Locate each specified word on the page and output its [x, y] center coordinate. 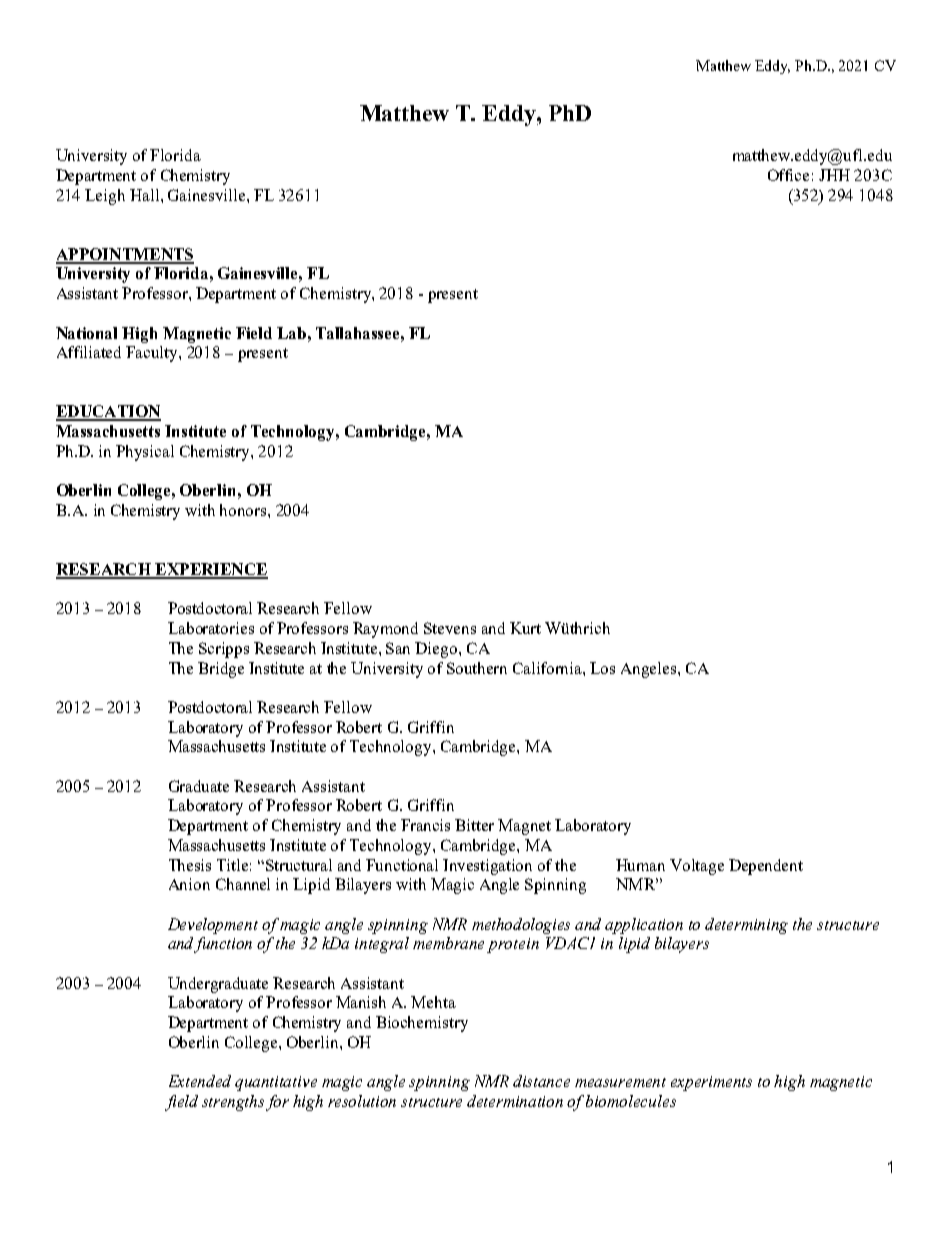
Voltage [697, 867]
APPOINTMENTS [125, 255]
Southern [477, 668]
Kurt [525, 628]
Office [788, 175]
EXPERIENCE [210, 570]
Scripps [224, 650]
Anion [189, 884]
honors [244, 510]
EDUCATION [108, 412]
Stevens [450, 628]
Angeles [650, 670]
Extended [200, 1081]
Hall [146, 195]
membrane [448, 943]
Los [602, 668]
